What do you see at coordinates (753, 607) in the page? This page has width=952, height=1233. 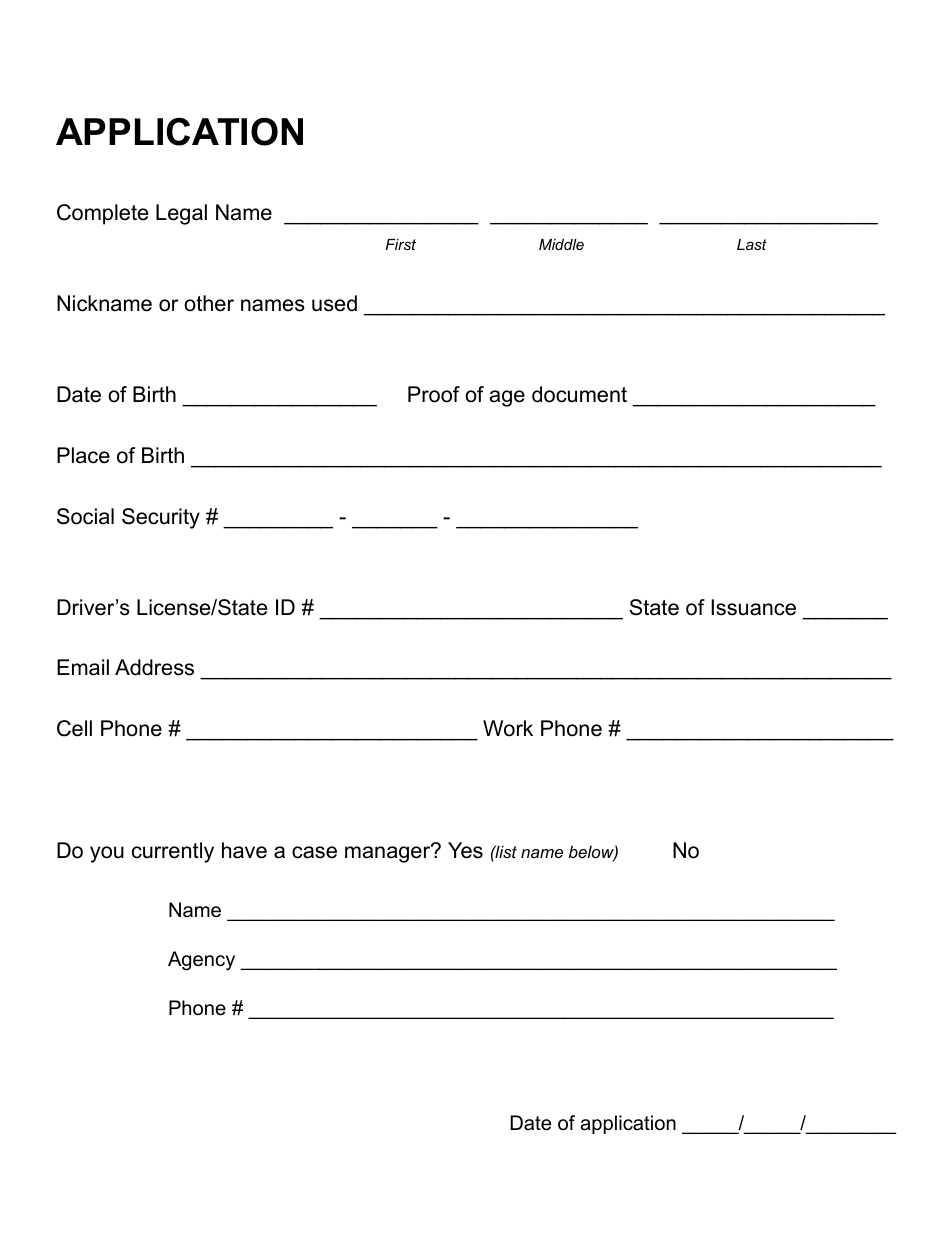 I see `Issuance` at bounding box center [753, 607].
